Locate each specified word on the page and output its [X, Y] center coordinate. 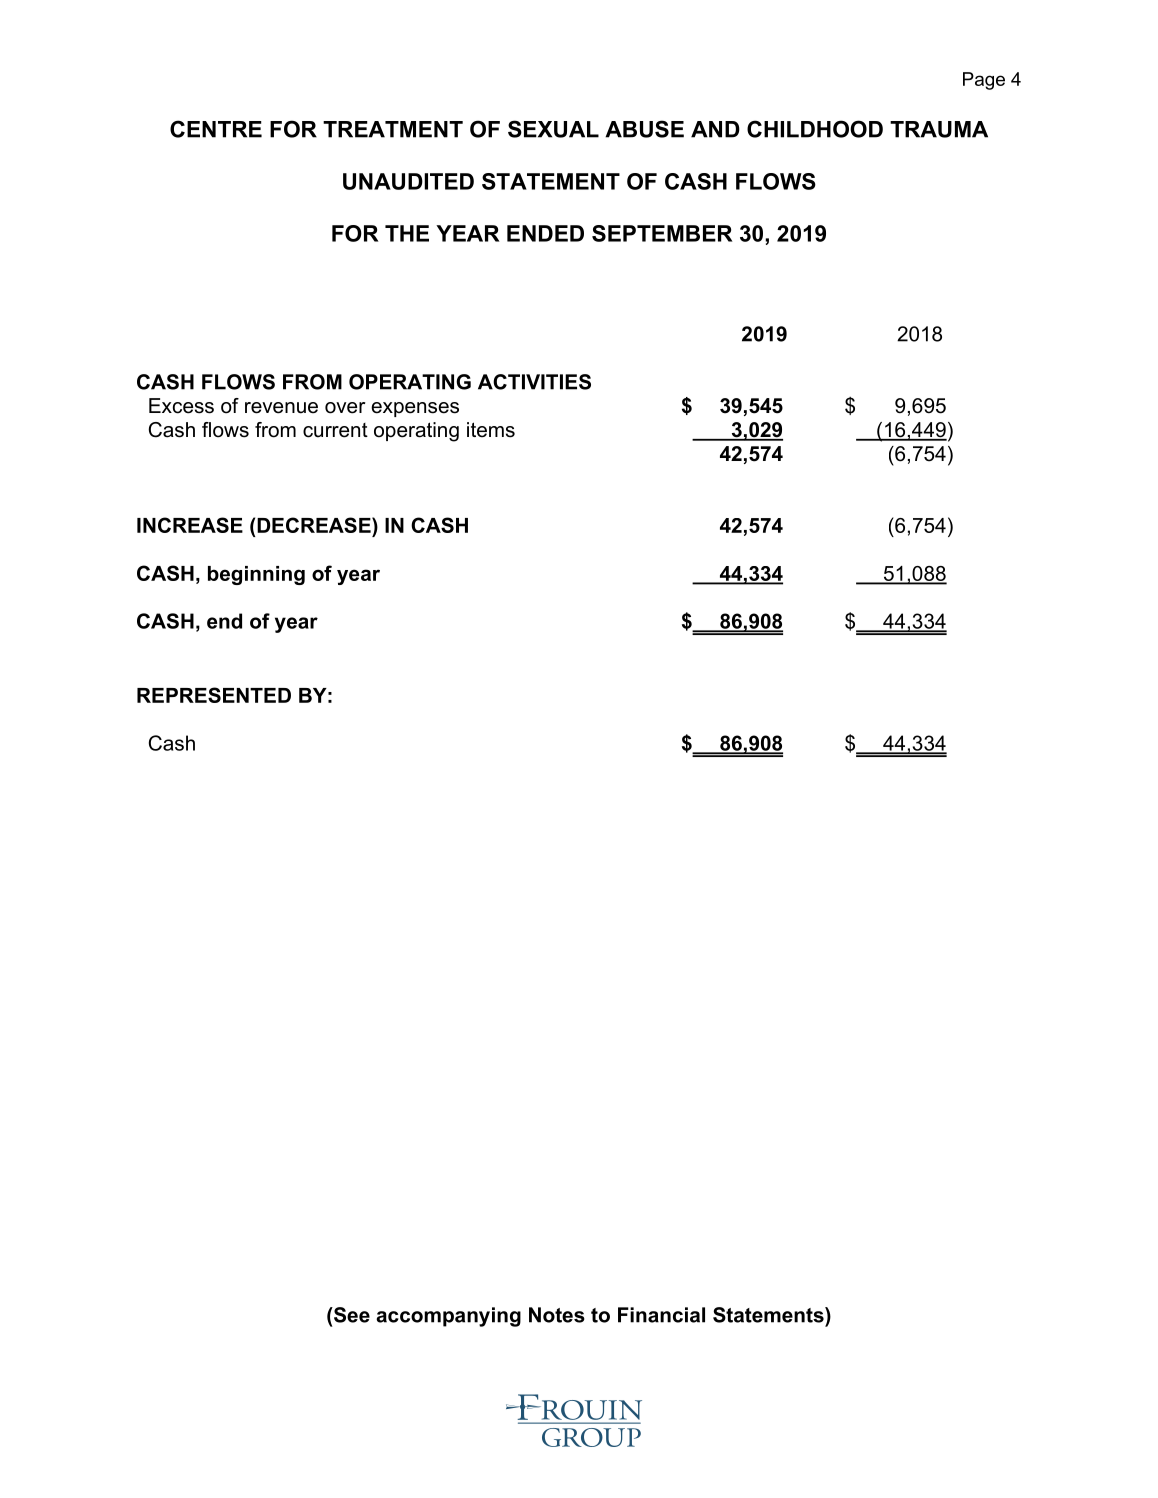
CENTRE [216, 129]
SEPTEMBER [662, 233]
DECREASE [315, 525]
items [491, 430]
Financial [661, 1315]
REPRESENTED [214, 695]
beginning [256, 575]
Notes [557, 1315]
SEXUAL [553, 129]
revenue [281, 408]
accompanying [448, 1317]
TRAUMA [939, 129]
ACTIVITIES [534, 382]
